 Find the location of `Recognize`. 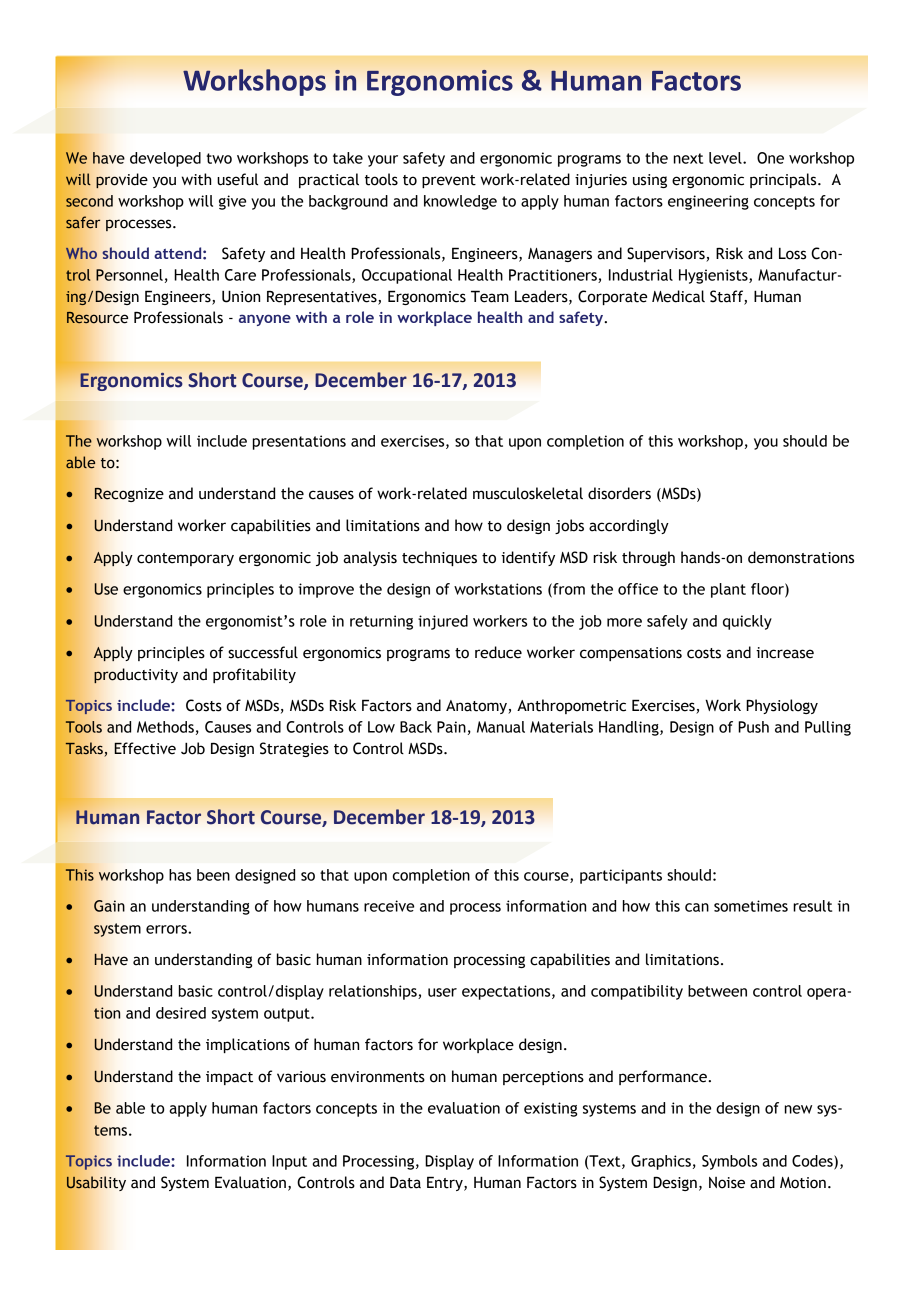

Recognize is located at coordinates (129, 494).
